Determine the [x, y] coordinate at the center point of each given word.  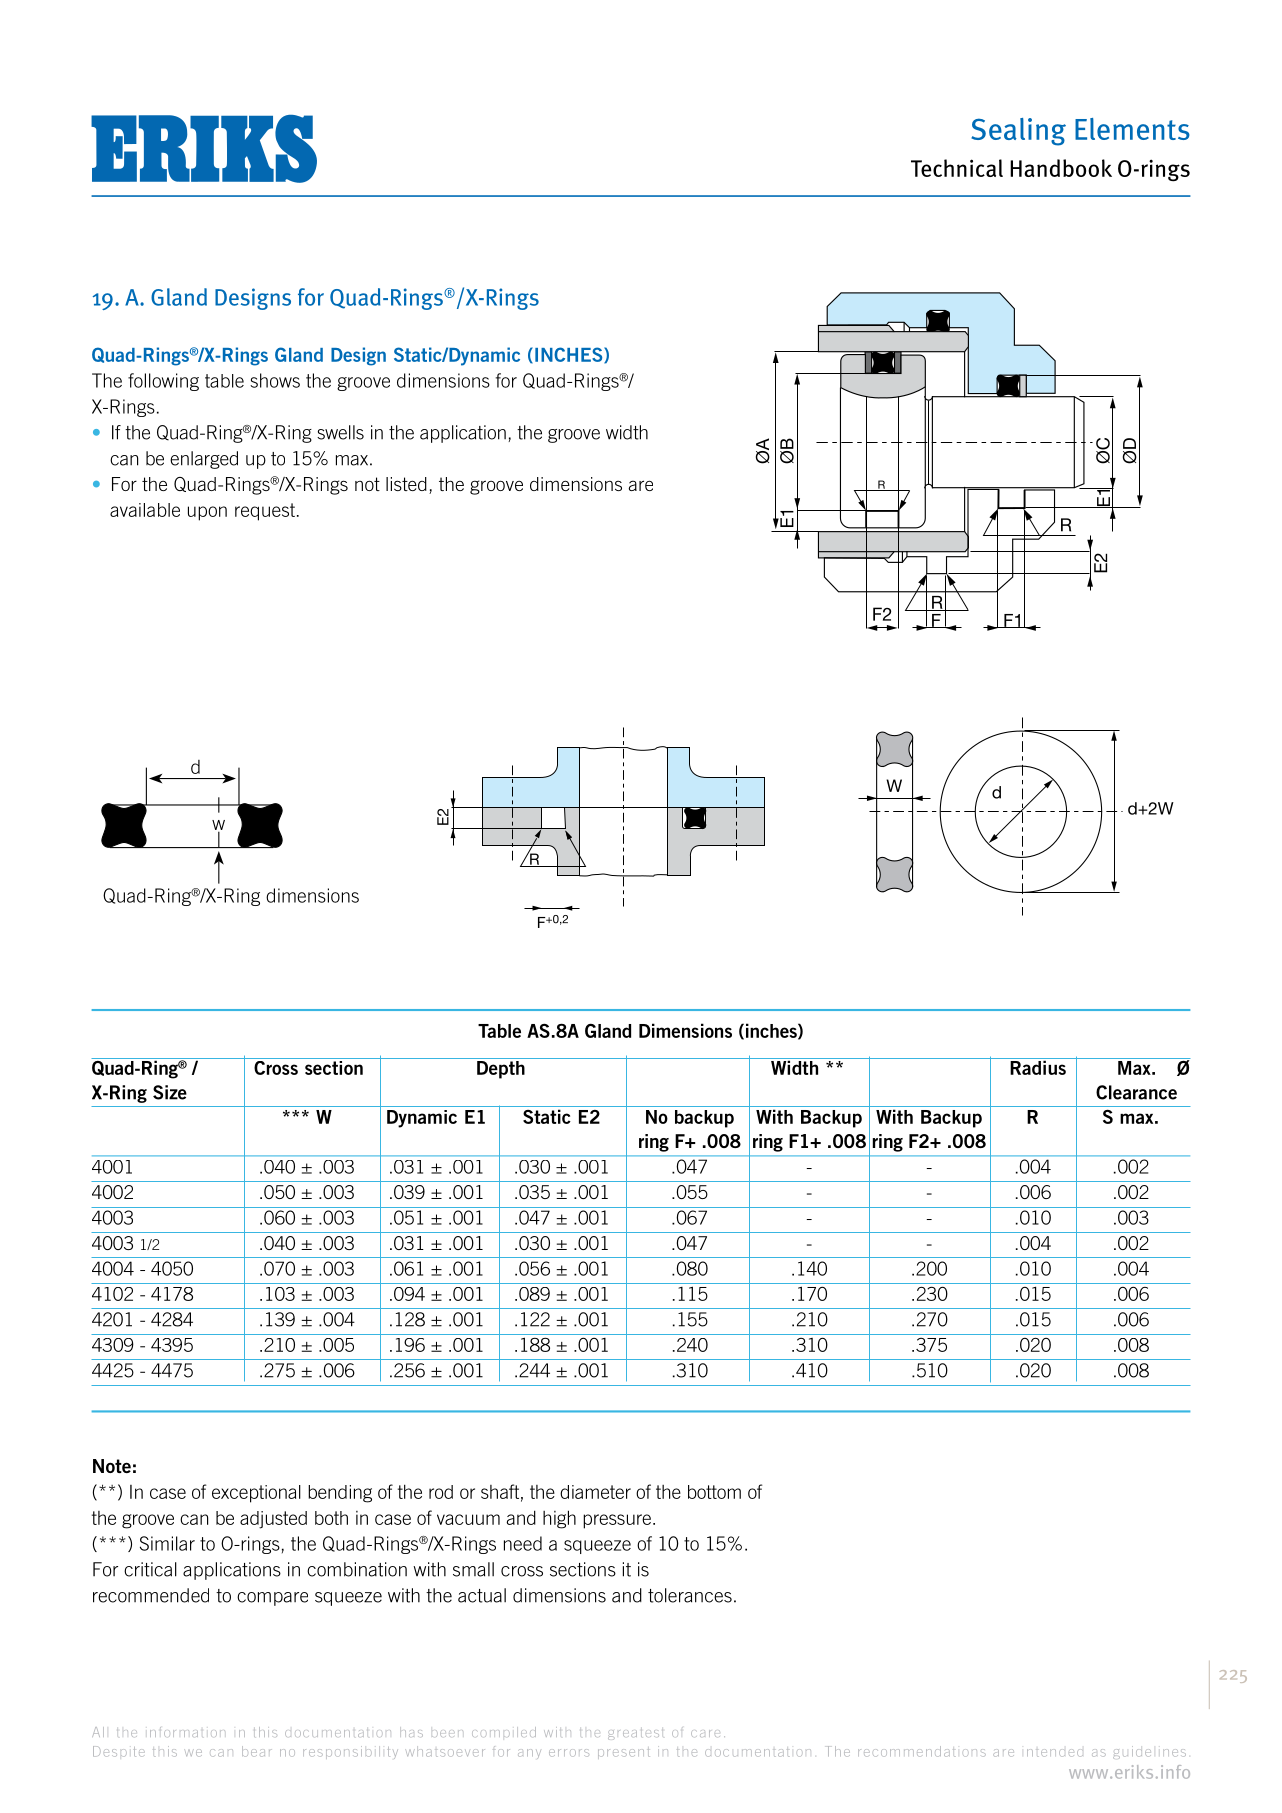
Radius [1038, 1066]
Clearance [1136, 1092]
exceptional [256, 1494]
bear [257, 1751]
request [265, 512]
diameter [595, 1492]
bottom [714, 1492]
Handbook [1061, 168]
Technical [957, 168]
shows [275, 380]
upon [207, 513]
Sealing [1018, 132]
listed [406, 484]
